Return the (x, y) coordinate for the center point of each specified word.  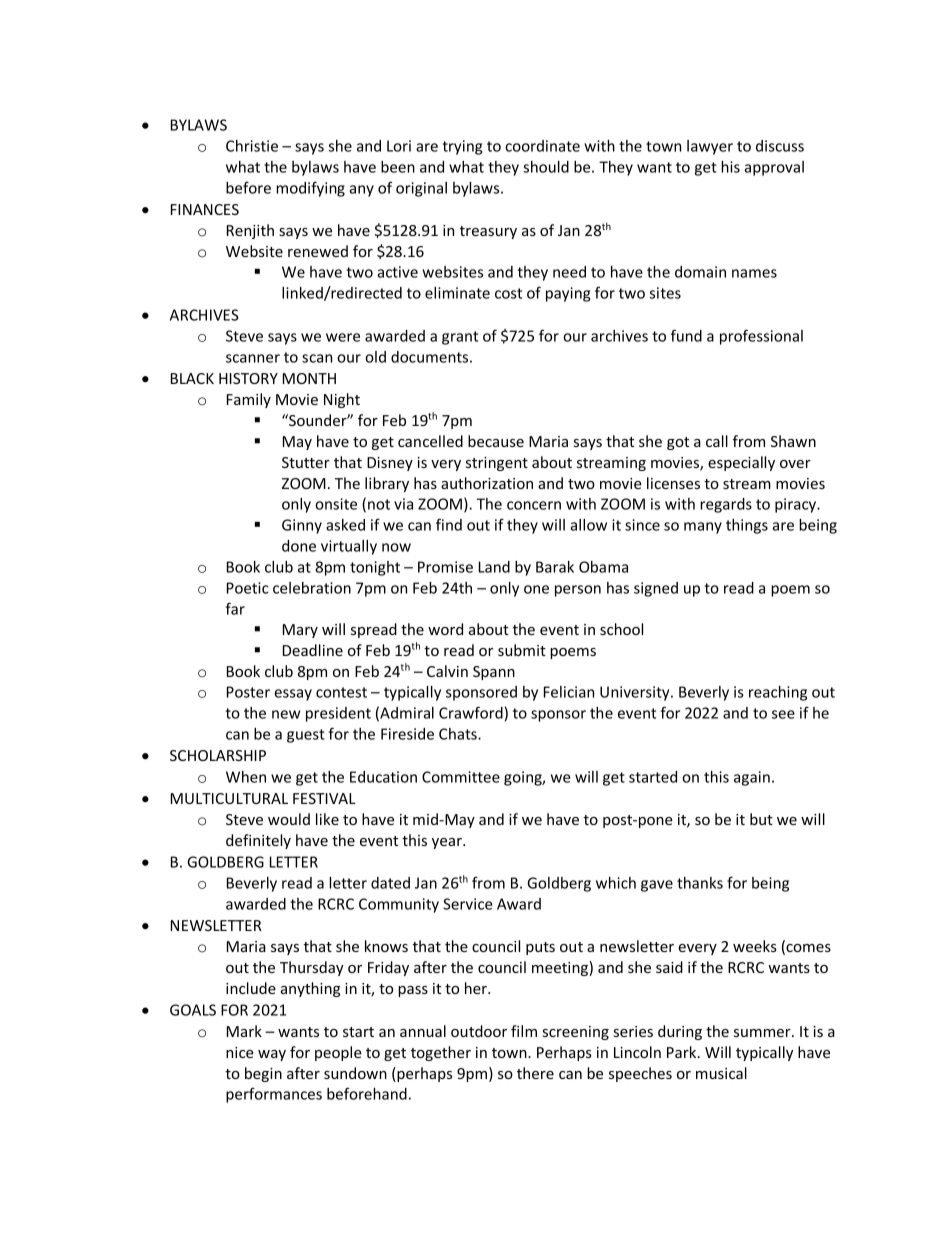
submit (522, 650)
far (235, 608)
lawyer (710, 147)
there (535, 1073)
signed (656, 589)
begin (263, 1074)
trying (462, 147)
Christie (252, 146)
